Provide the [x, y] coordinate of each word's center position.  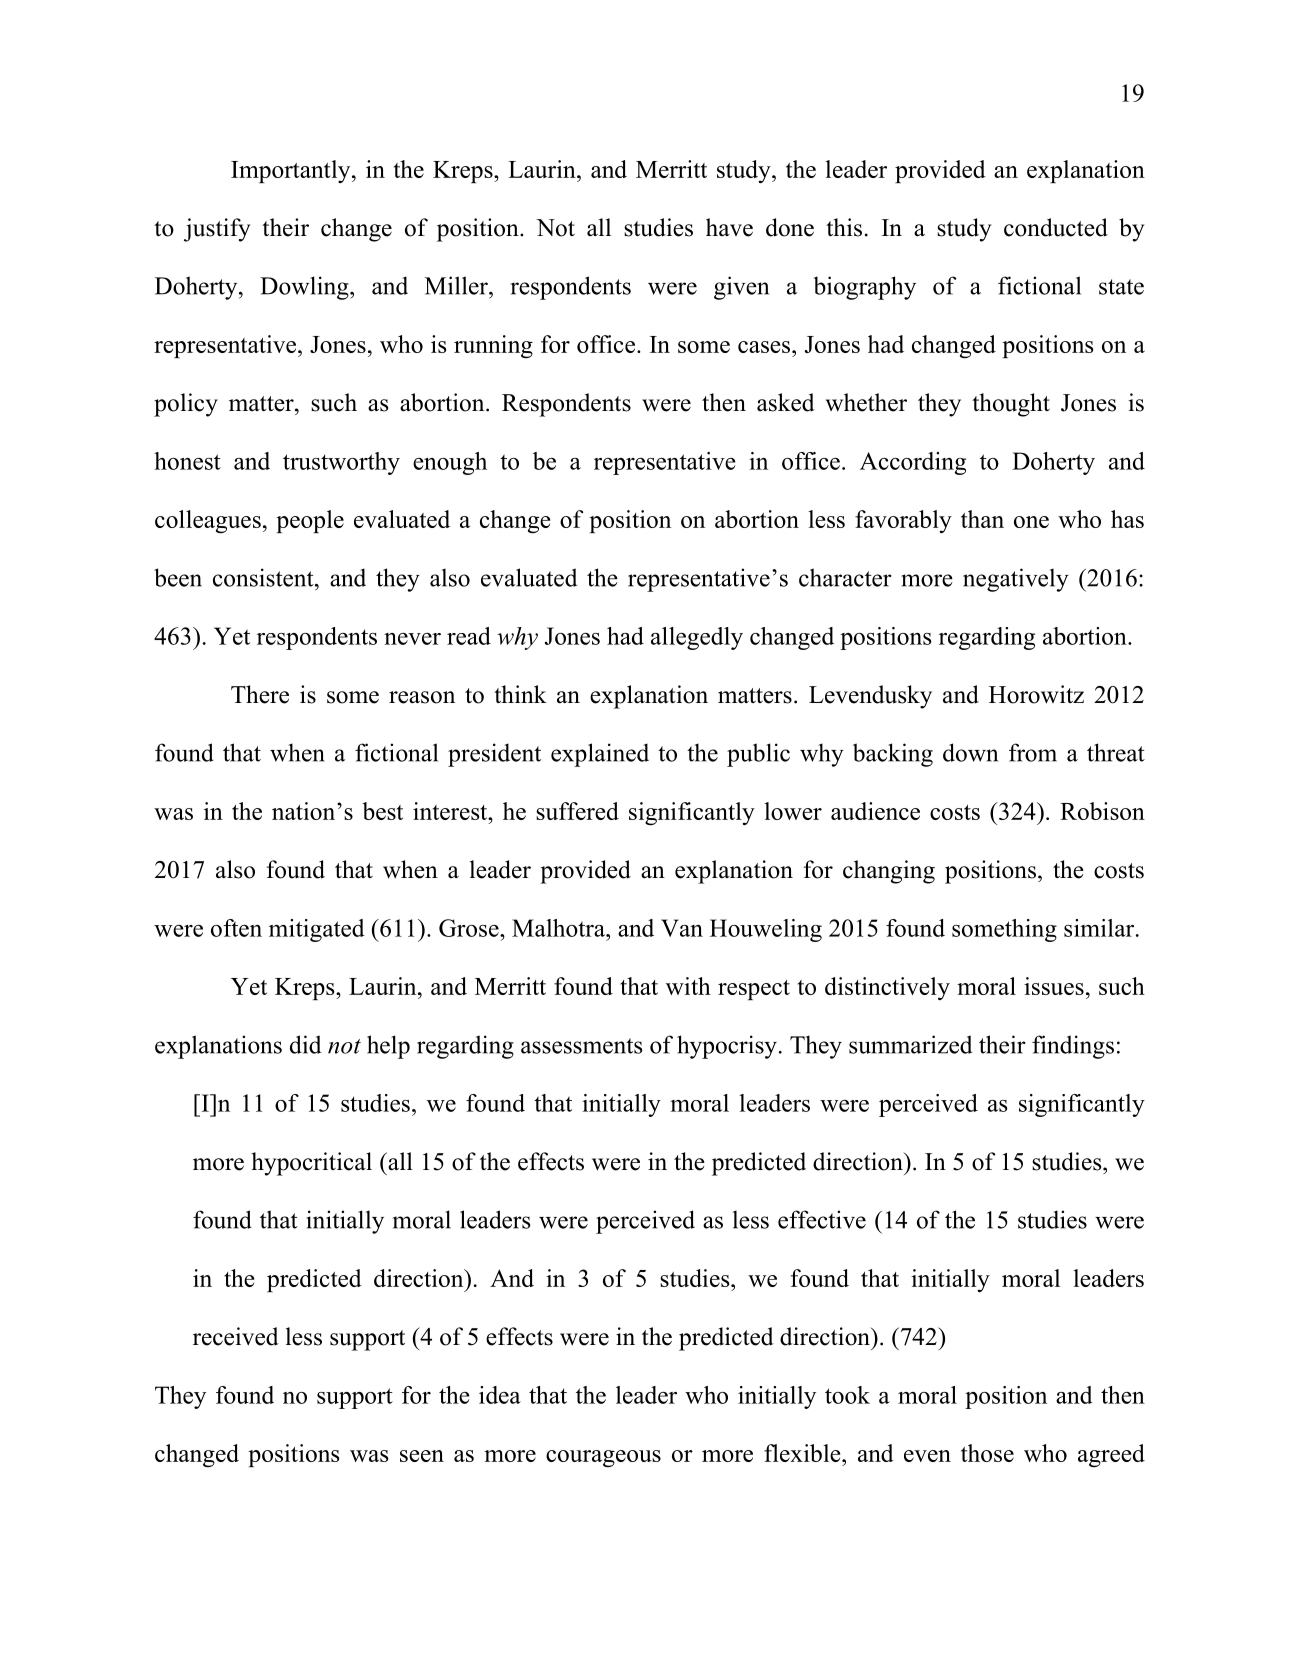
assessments [582, 1046]
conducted [1056, 227]
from [1033, 752]
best [382, 811]
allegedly [697, 638]
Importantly [292, 171]
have [729, 227]
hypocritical [311, 1164]
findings [1073, 1047]
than [982, 519]
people [310, 521]
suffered [577, 811]
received [236, 1336]
